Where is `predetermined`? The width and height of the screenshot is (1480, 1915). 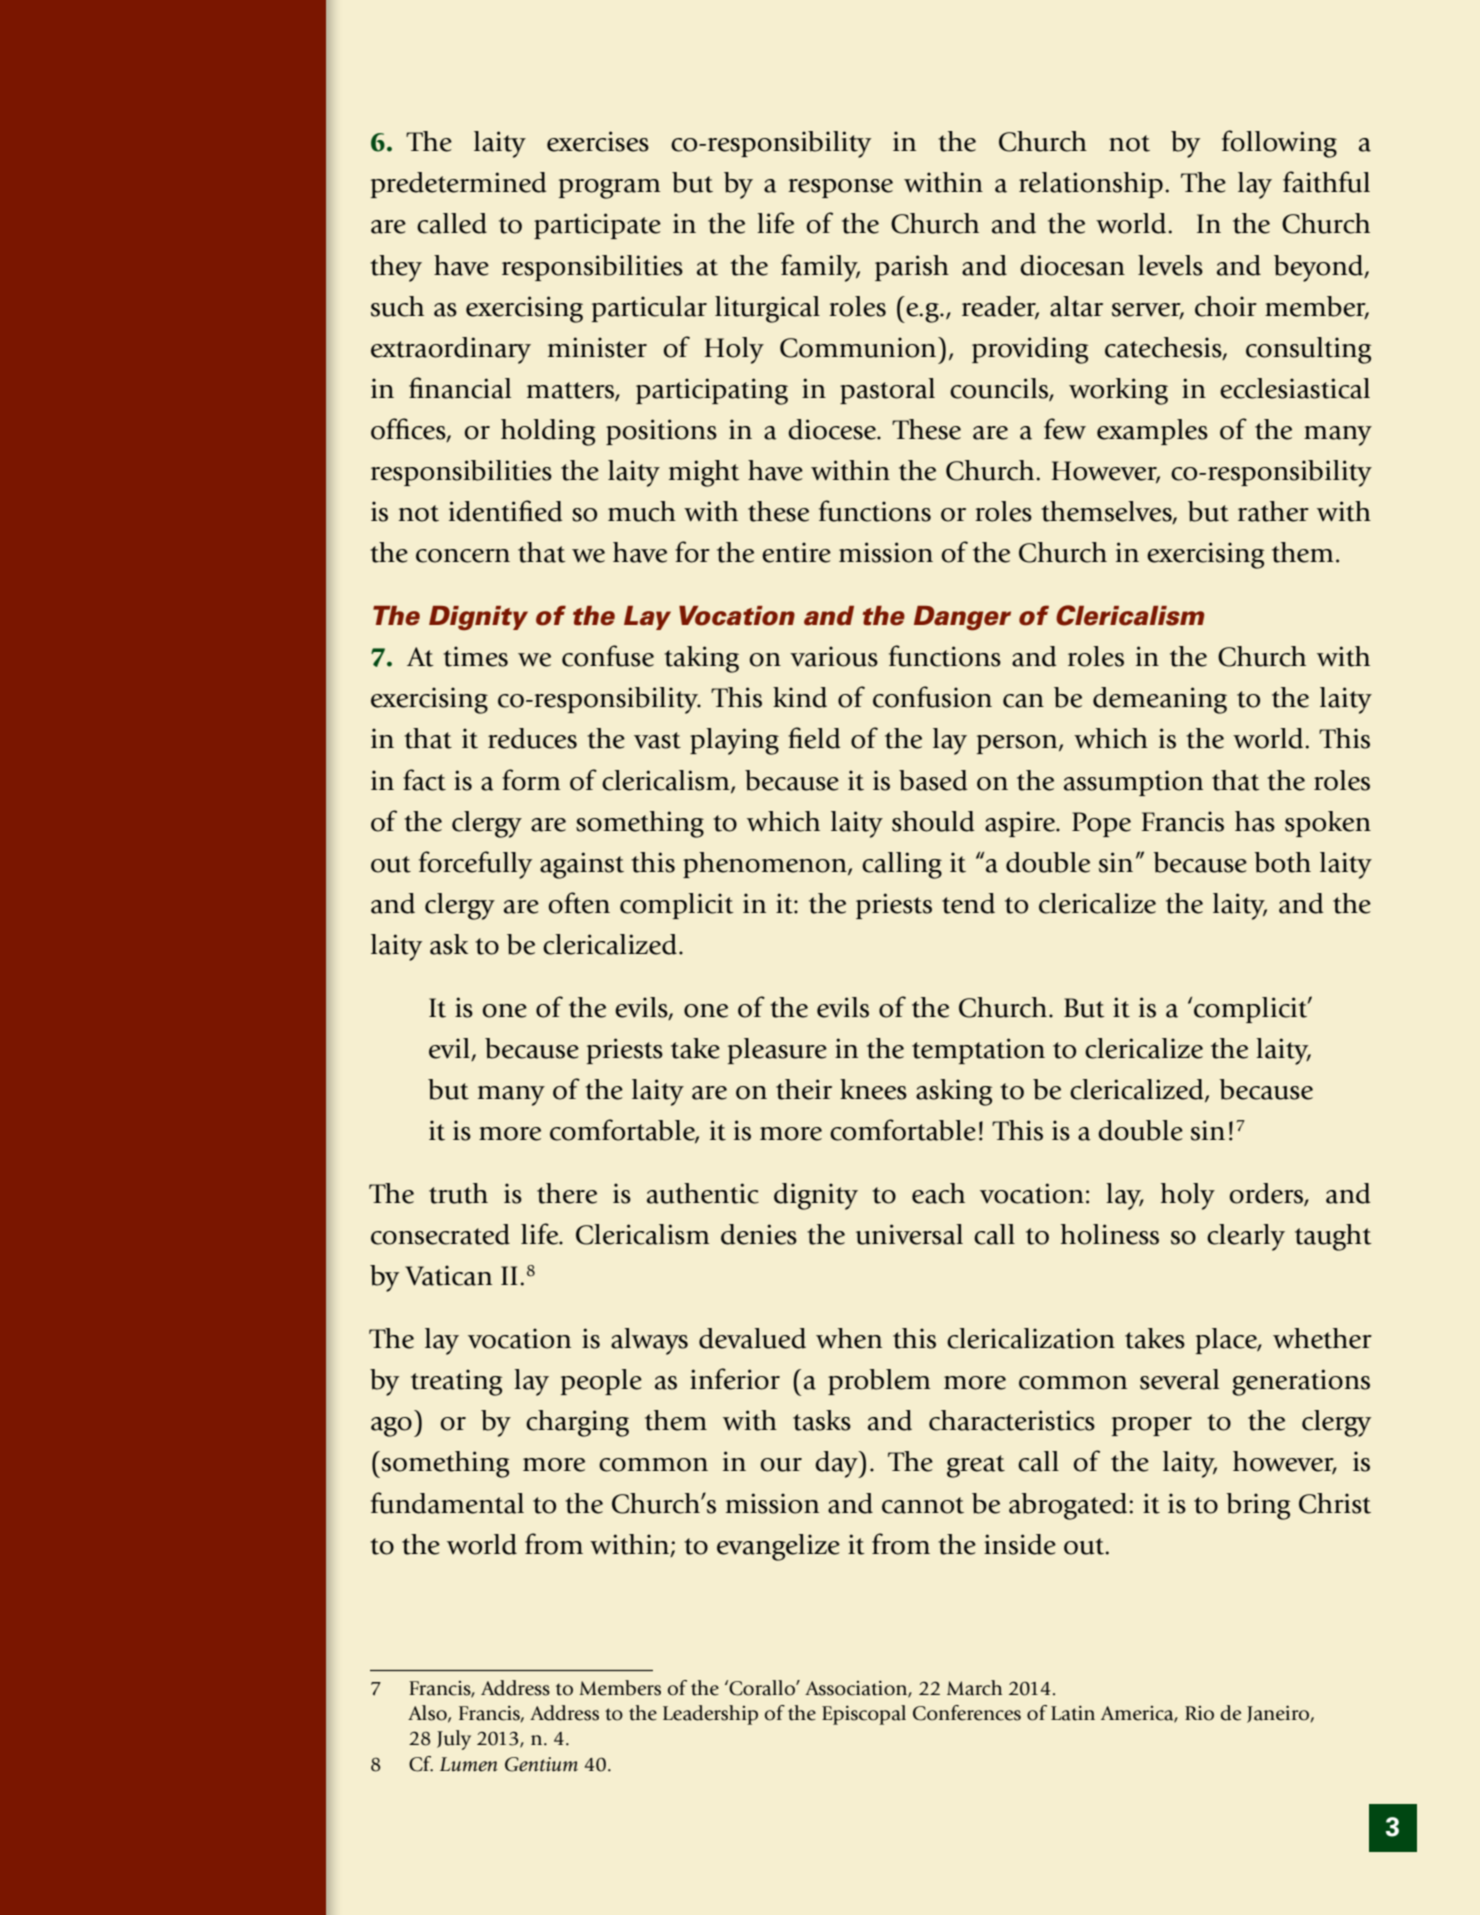 predetermined is located at coordinates (459, 185).
